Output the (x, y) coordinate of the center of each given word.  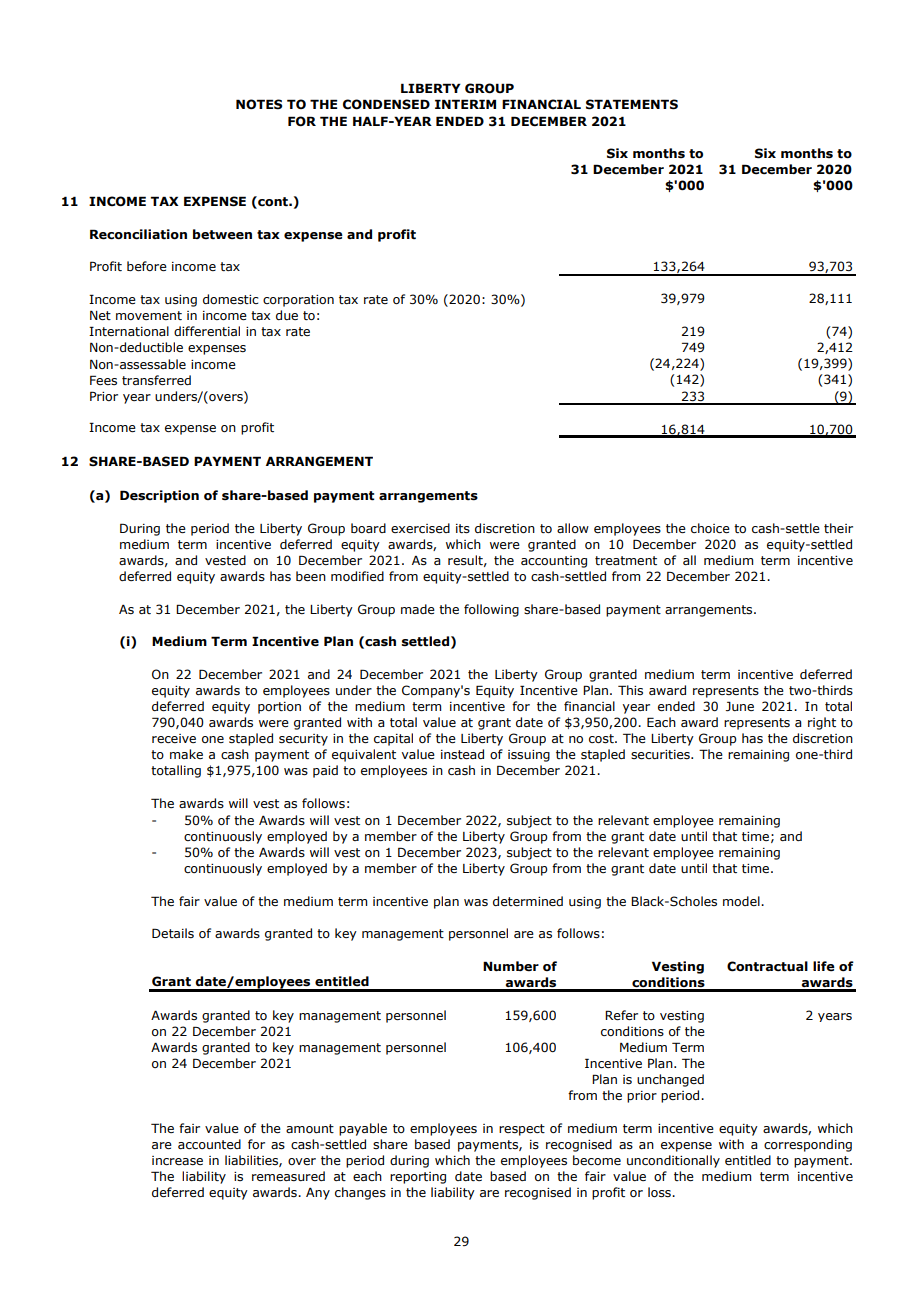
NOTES (259, 104)
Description (159, 496)
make (186, 754)
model (742, 901)
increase (177, 1160)
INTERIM (465, 104)
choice (710, 528)
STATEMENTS (632, 104)
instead (462, 754)
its (463, 529)
